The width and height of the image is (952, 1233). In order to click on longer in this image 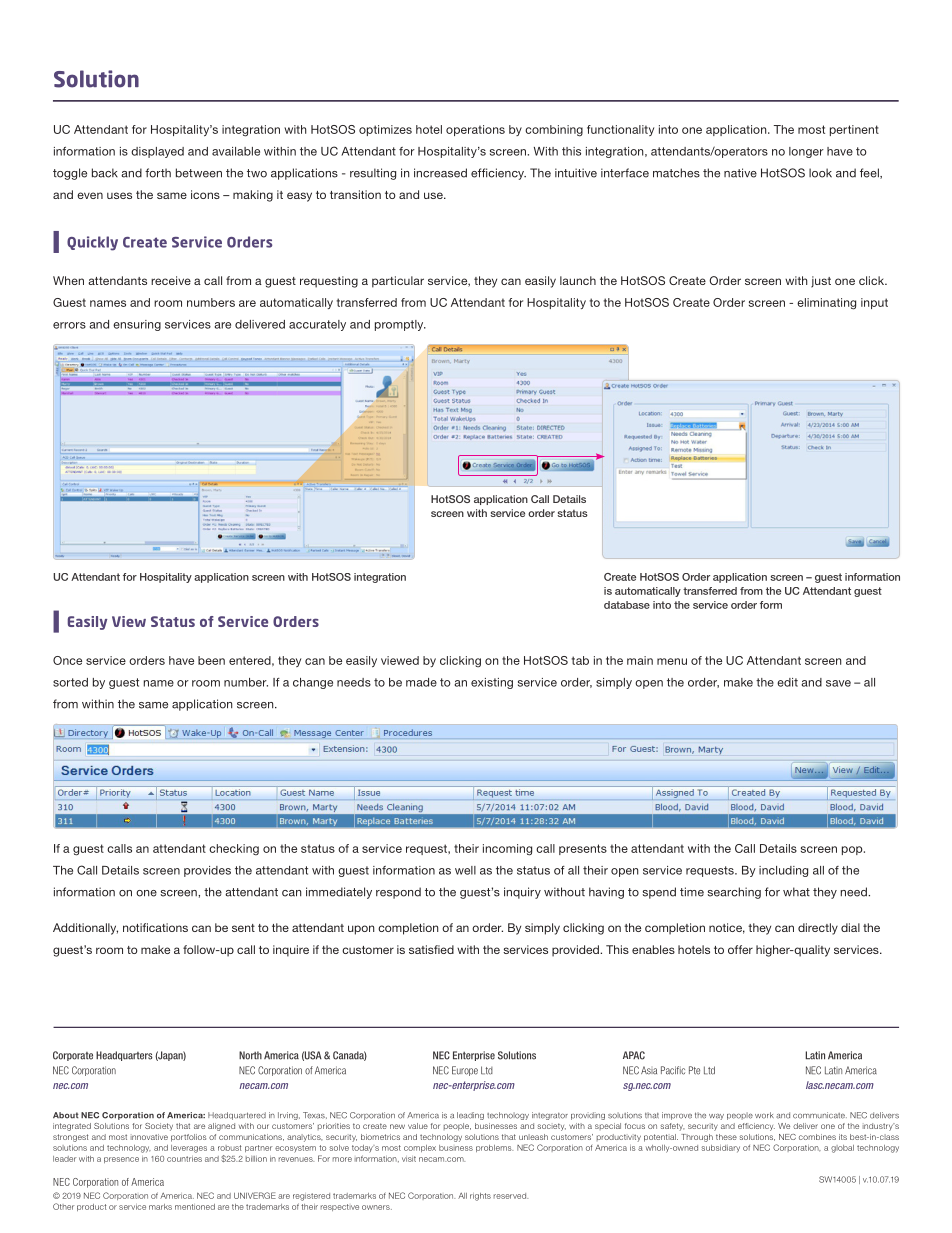, I will do `click(806, 152)`.
